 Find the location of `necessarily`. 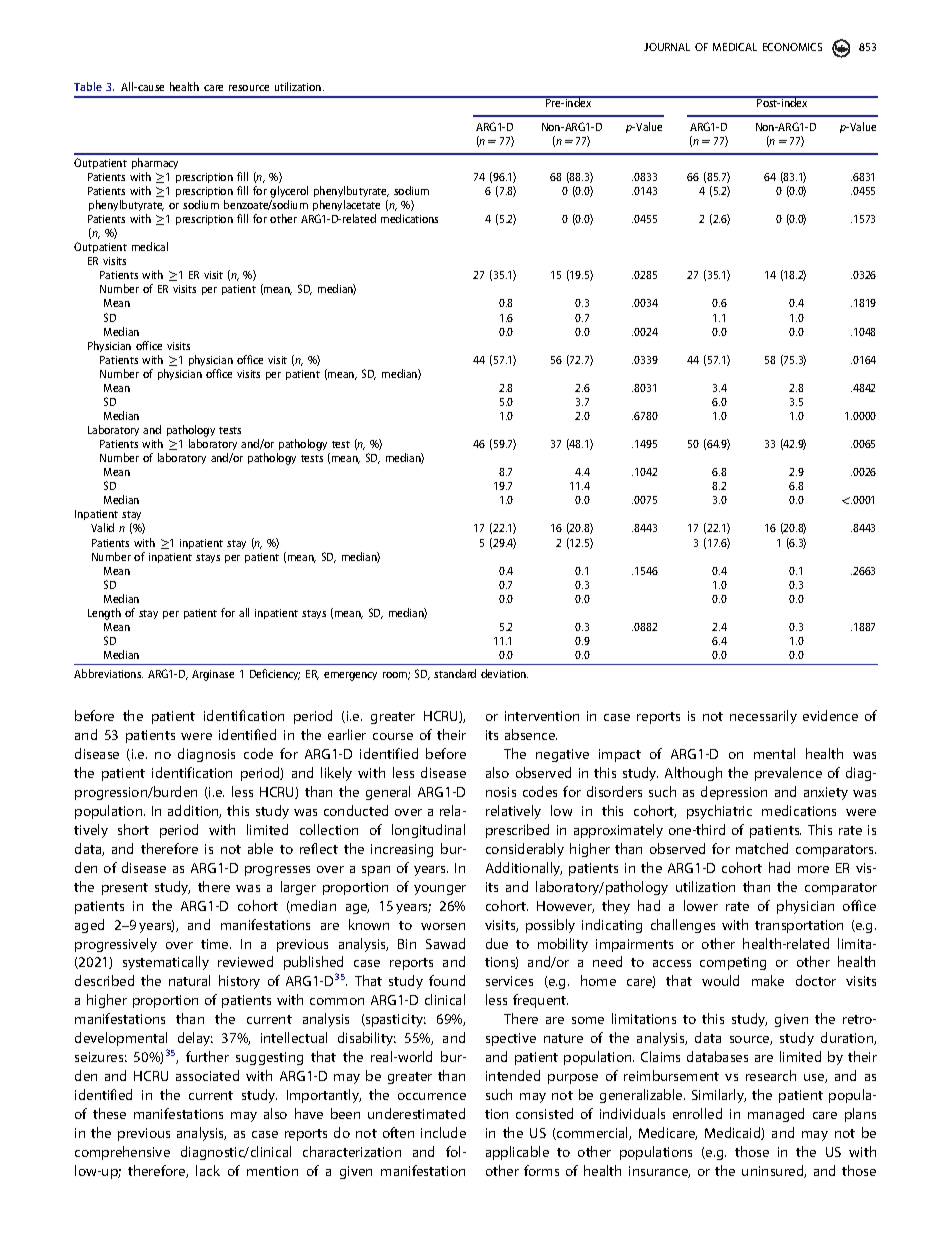

necessarily is located at coordinates (763, 717).
